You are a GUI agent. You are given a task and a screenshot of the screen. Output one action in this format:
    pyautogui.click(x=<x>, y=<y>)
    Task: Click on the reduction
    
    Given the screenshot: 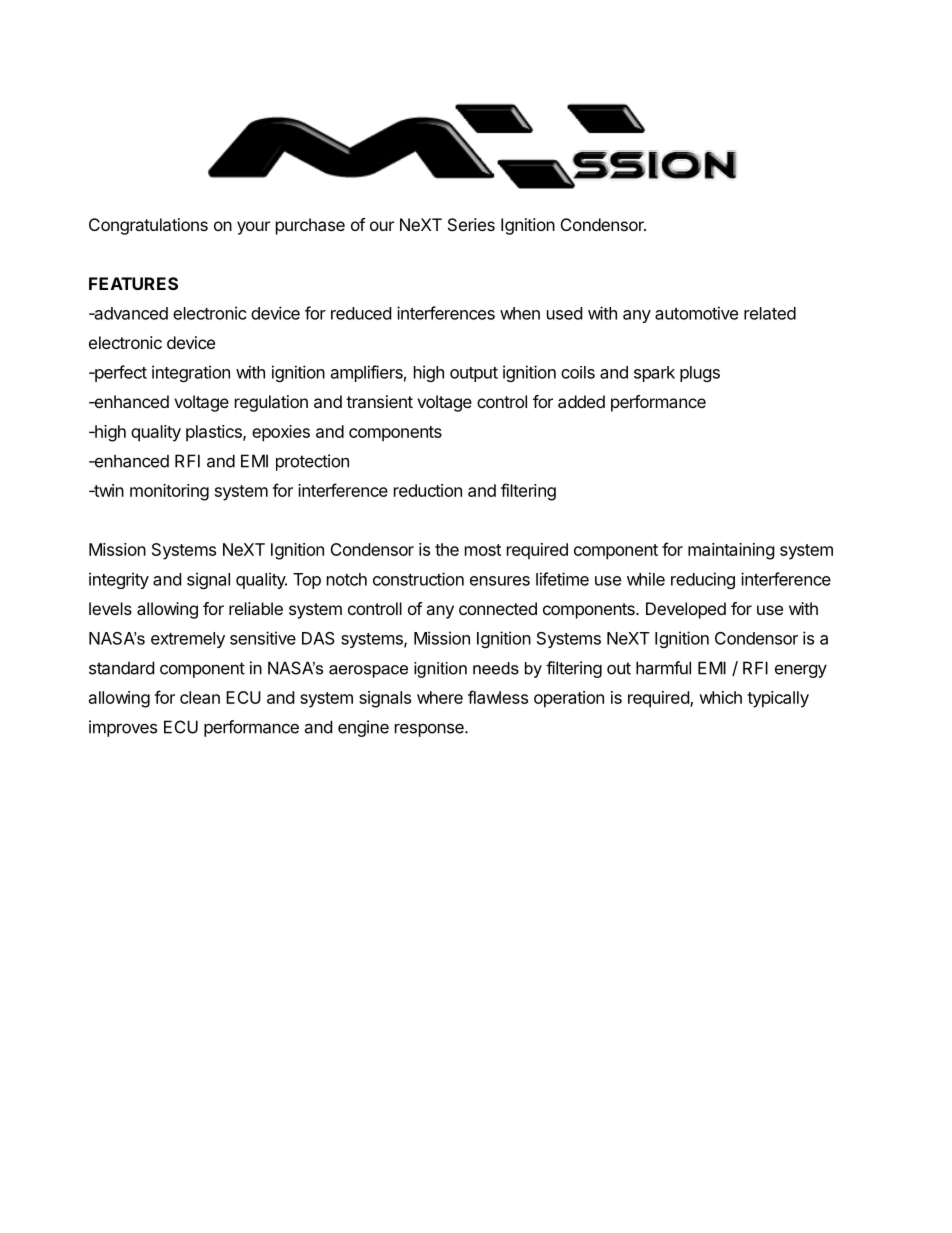 What is the action you would take?
    pyautogui.click(x=428, y=490)
